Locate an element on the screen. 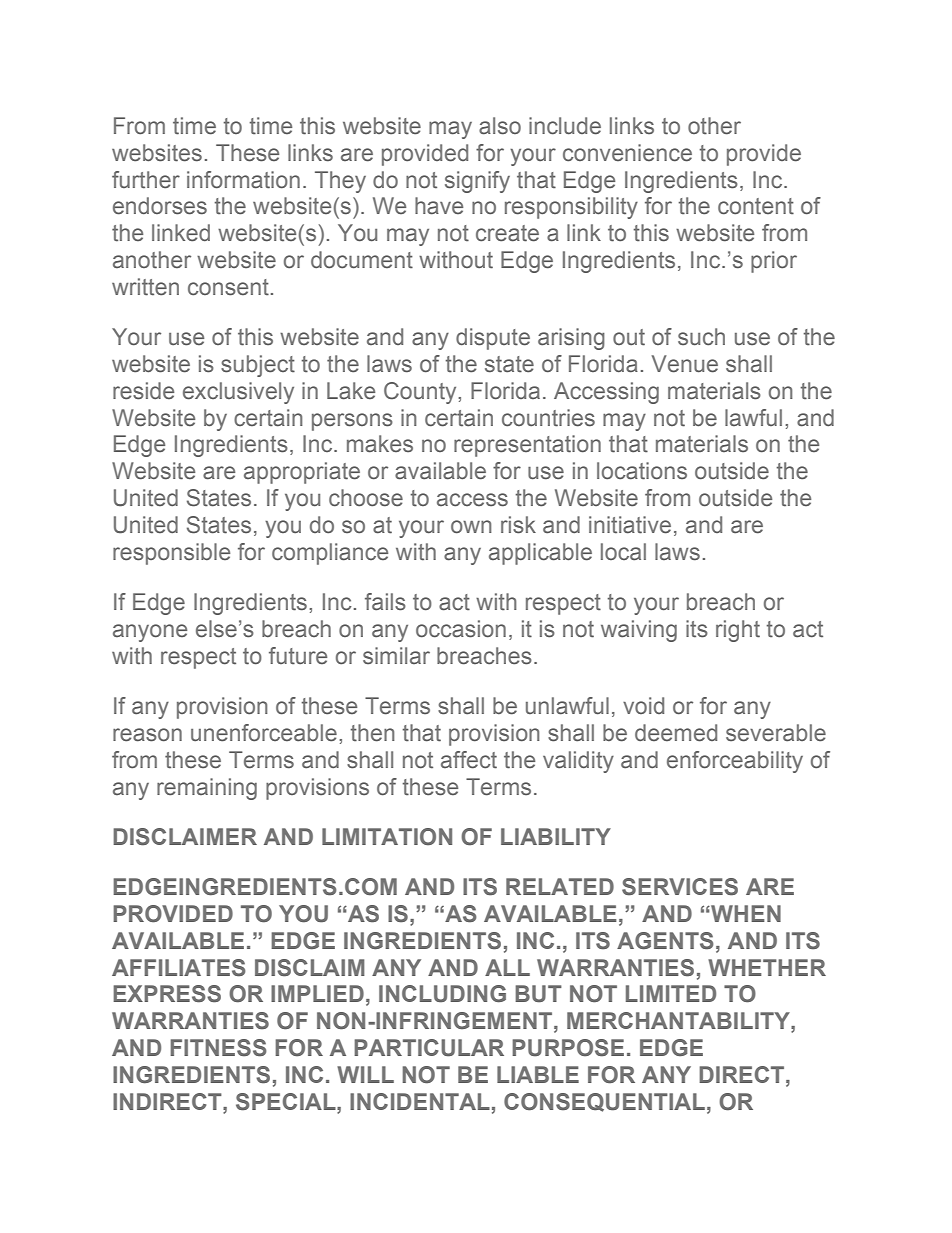 The width and height of the screenshot is (952, 1233). convenience is located at coordinates (627, 153).
